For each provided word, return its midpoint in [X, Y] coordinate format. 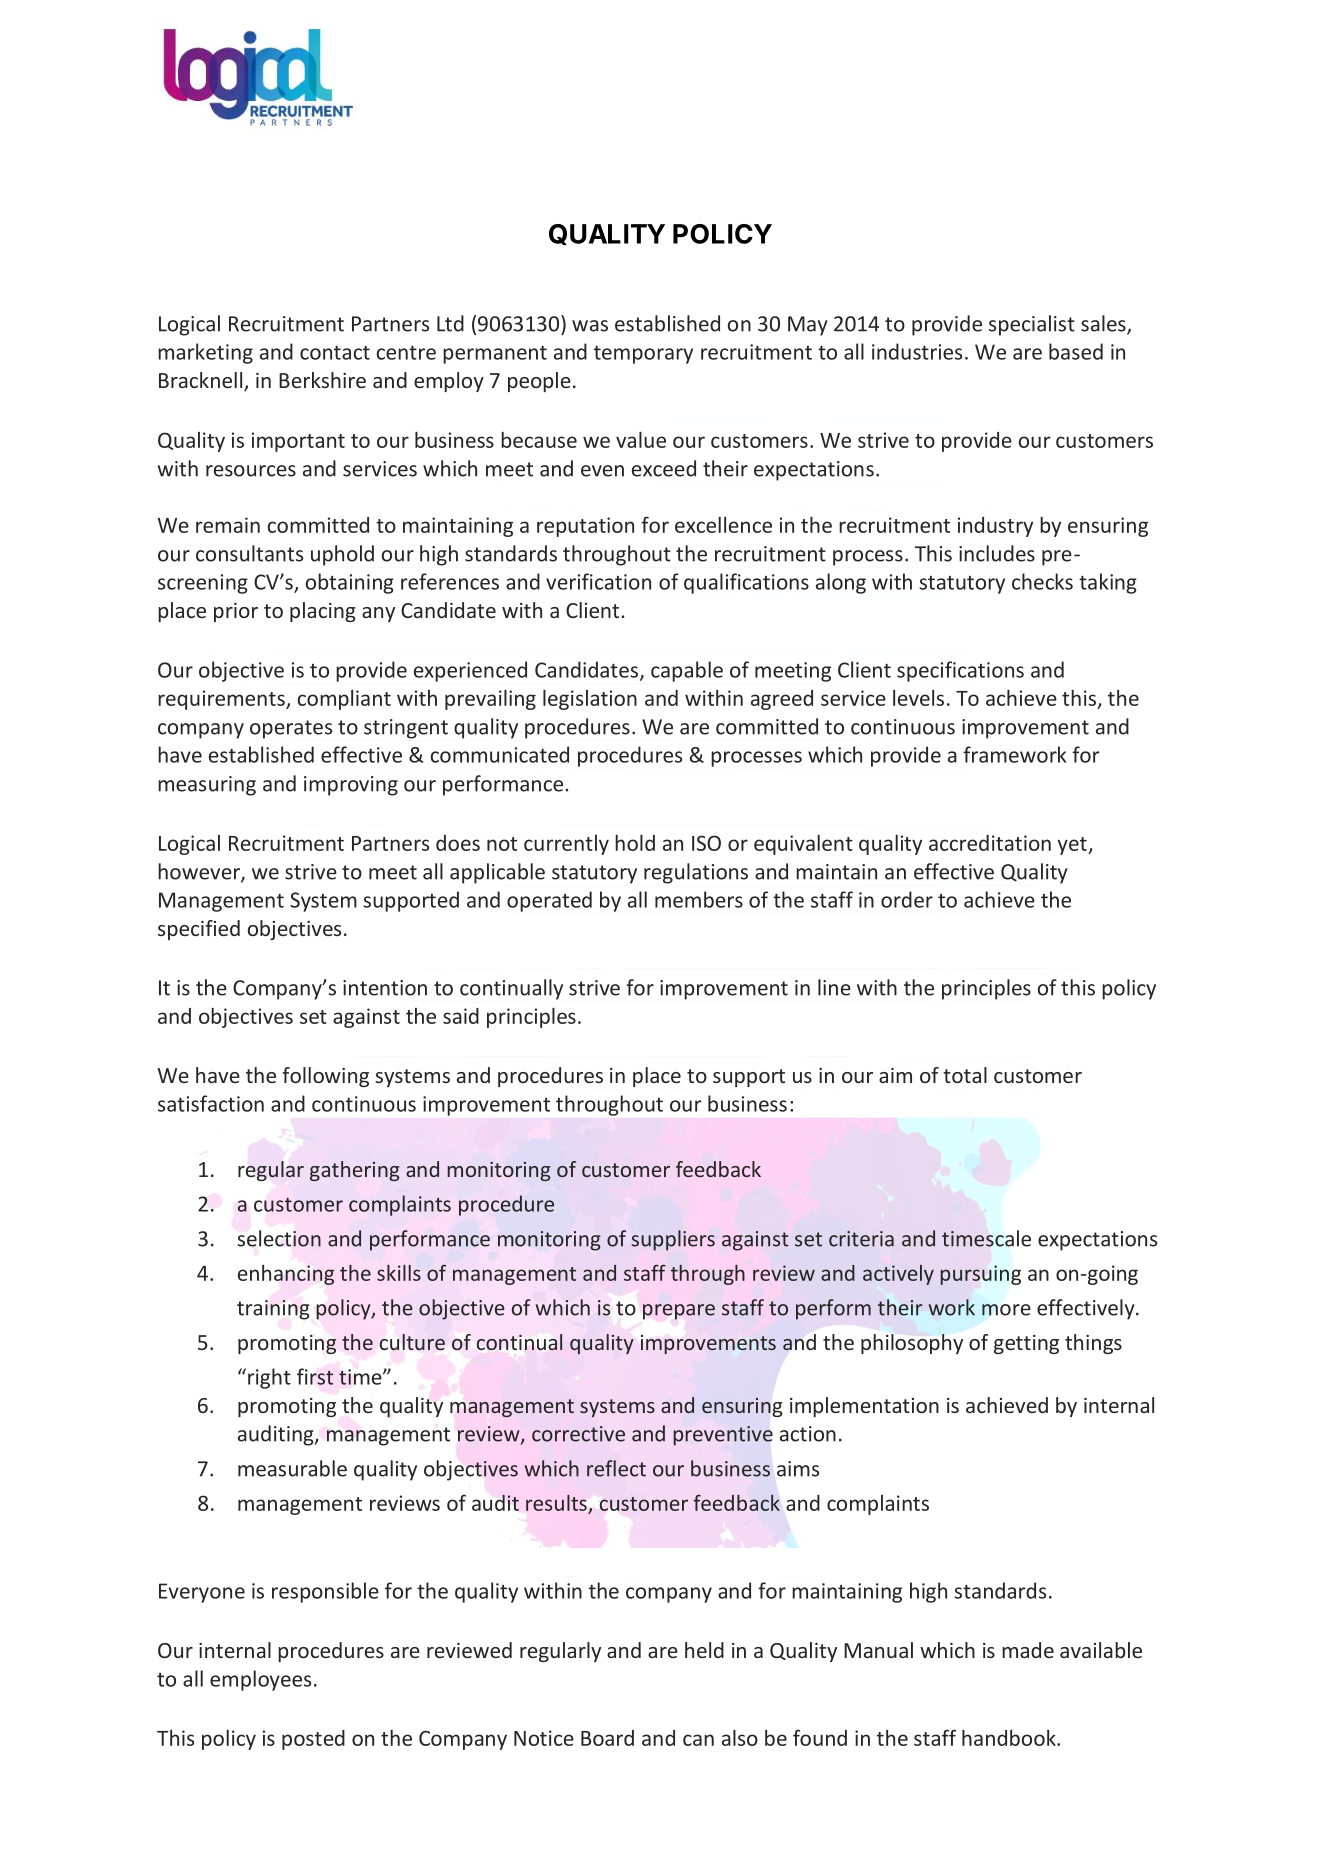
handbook [1010, 1738]
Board [607, 1738]
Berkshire [322, 380]
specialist [1032, 325]
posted [313, 1740]
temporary [643, 355]
